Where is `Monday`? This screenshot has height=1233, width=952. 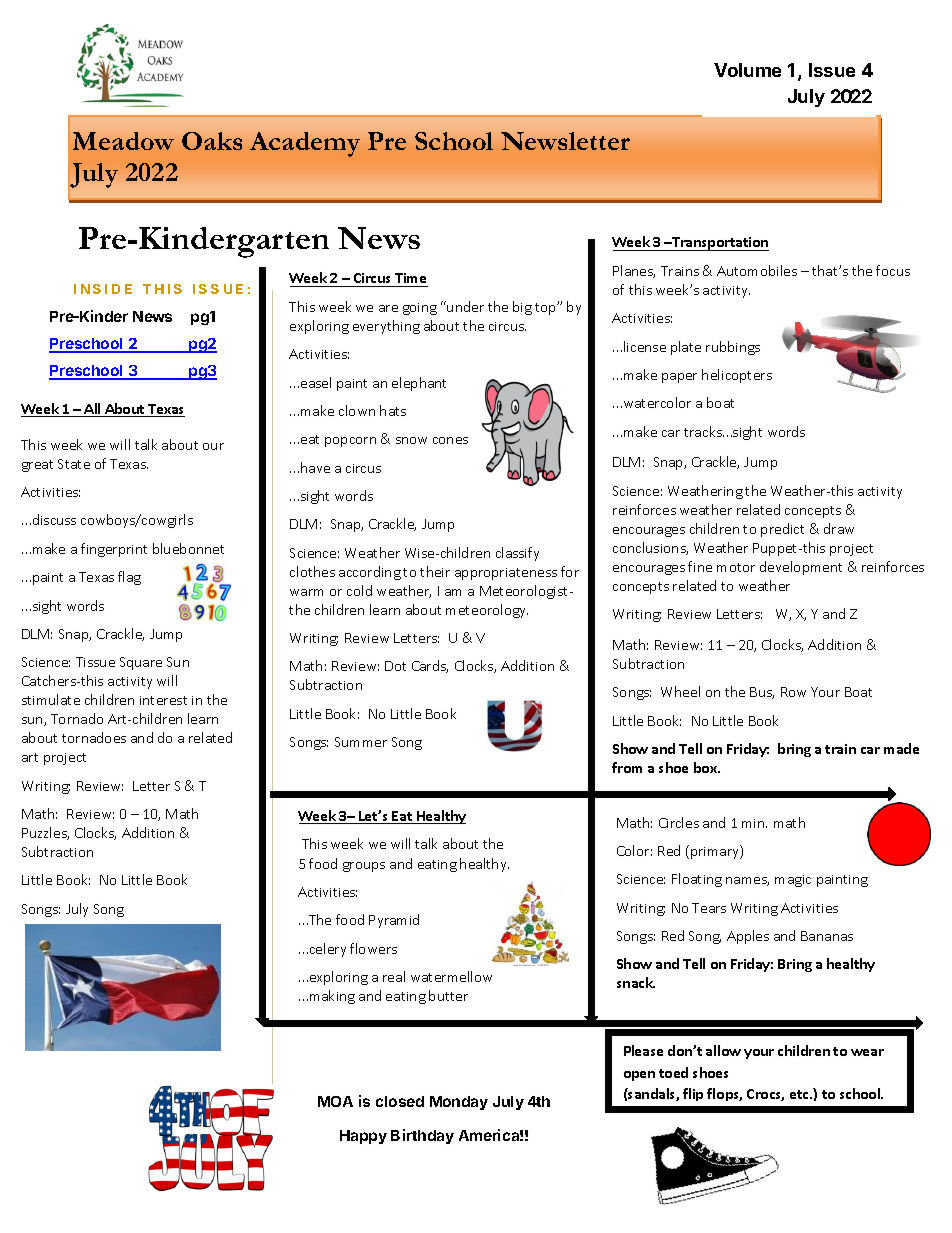 Monday is located at coordinates (459, 1103).
